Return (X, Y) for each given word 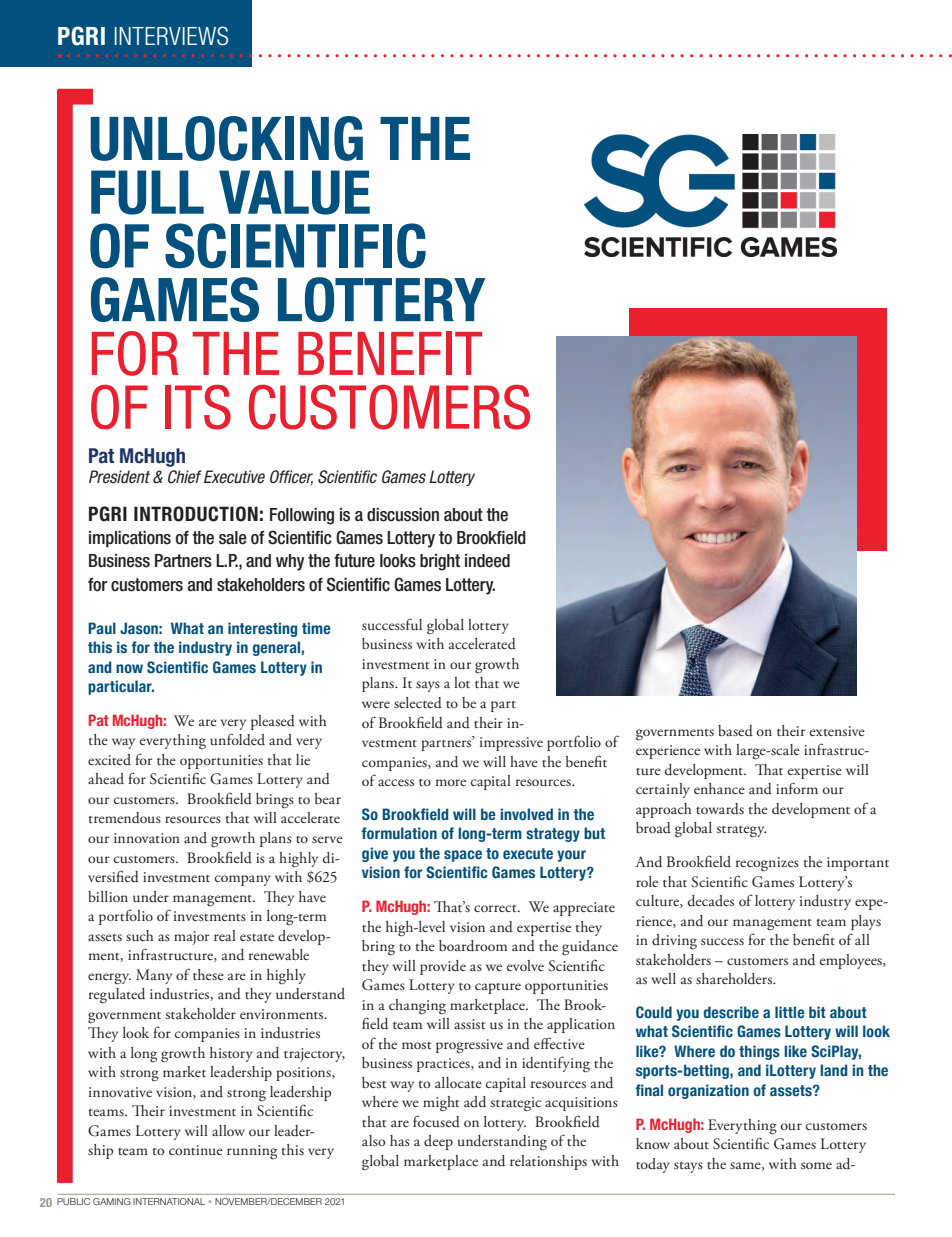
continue (196, 1150)
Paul (102, 628)
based (735, 731)
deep (438, 1142)
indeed (487, 561)
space (463, 856)
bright (440, 562)
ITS (198, 407)
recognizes (767, 864)
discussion (403, 515)
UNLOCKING (226, 138)
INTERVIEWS (171, 36)
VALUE (294, 192)
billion (108, 896)
